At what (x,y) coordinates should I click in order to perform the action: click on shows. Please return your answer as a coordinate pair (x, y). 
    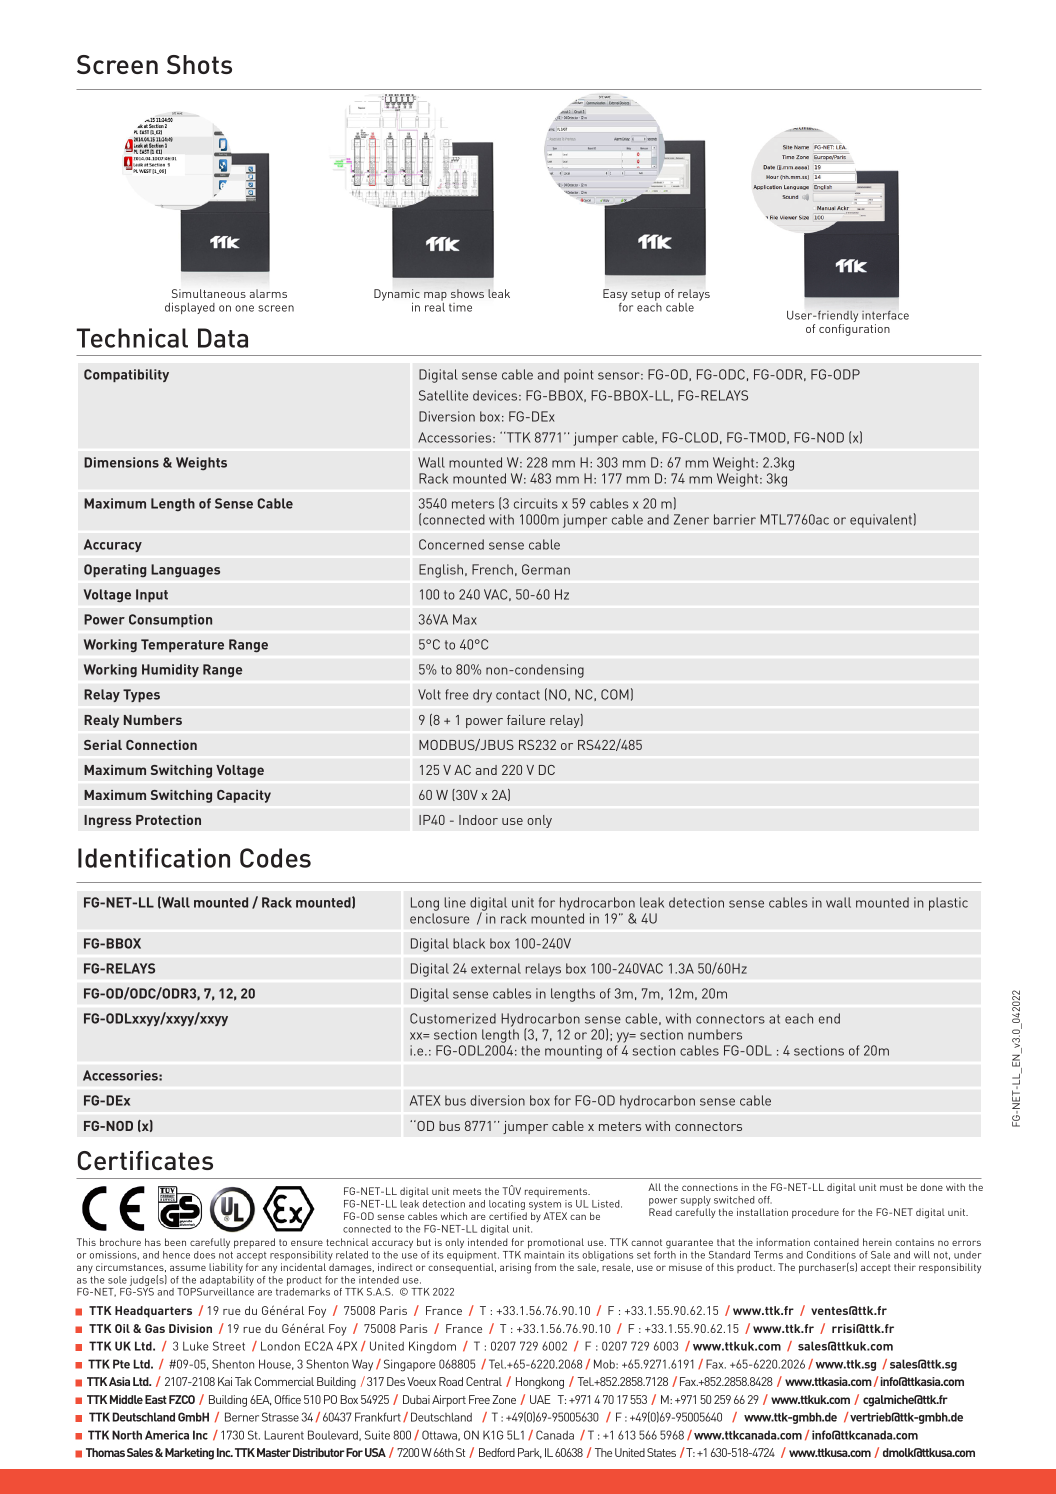
    Looking at the image, I should click on (467, 293).
